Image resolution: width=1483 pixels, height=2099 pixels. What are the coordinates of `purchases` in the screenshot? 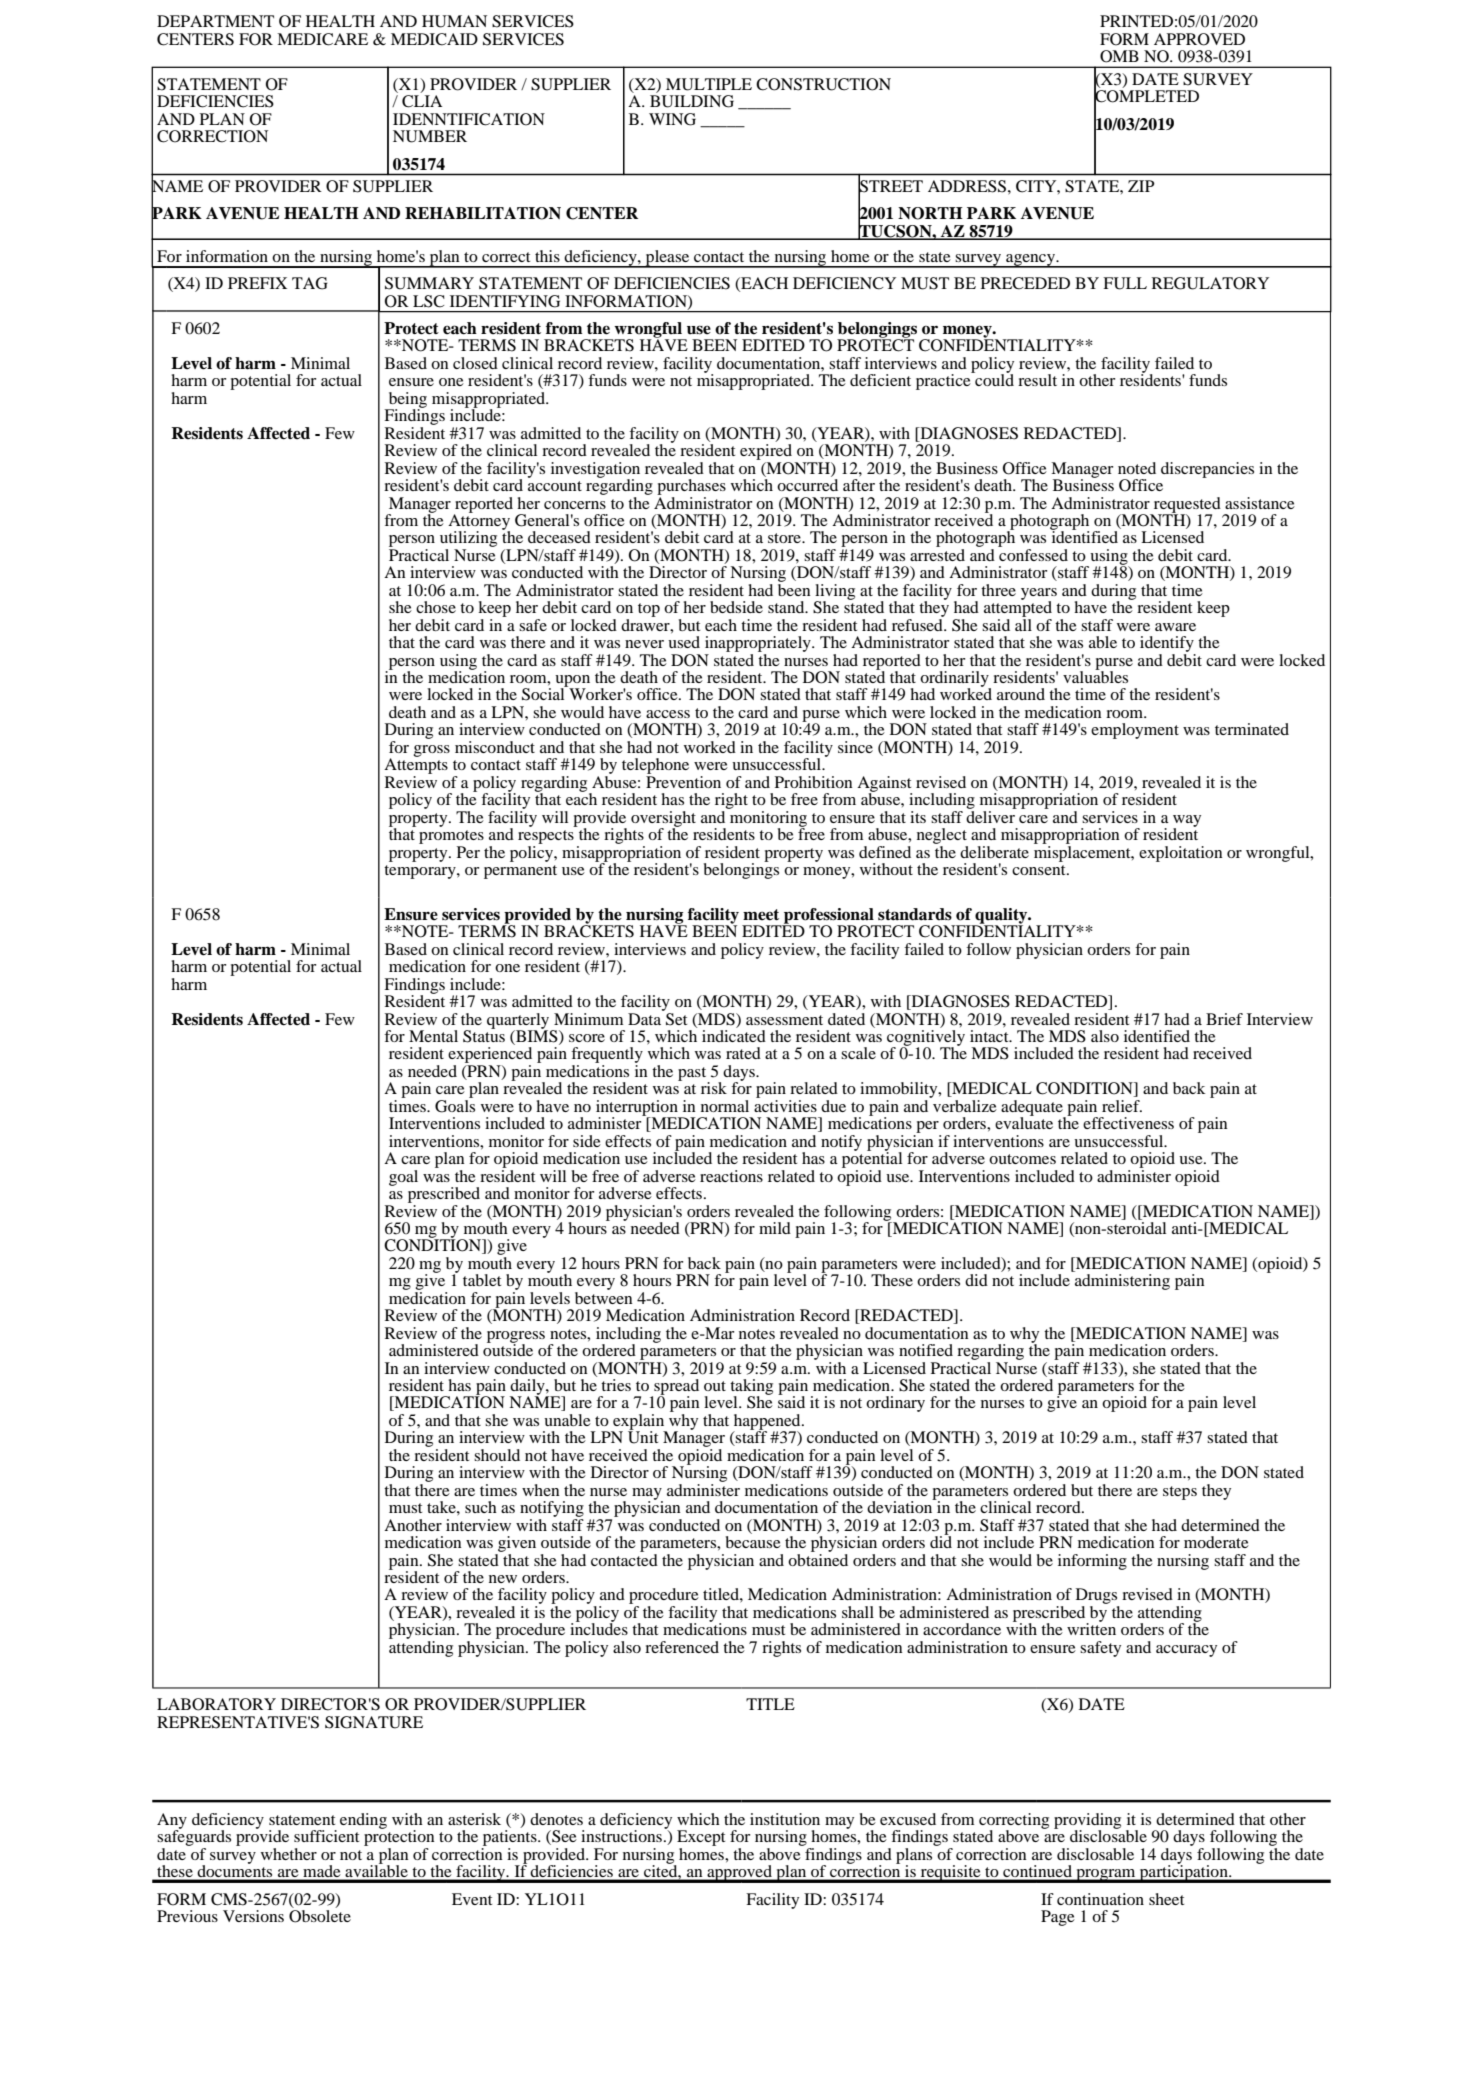 It's located at (691, 487).
